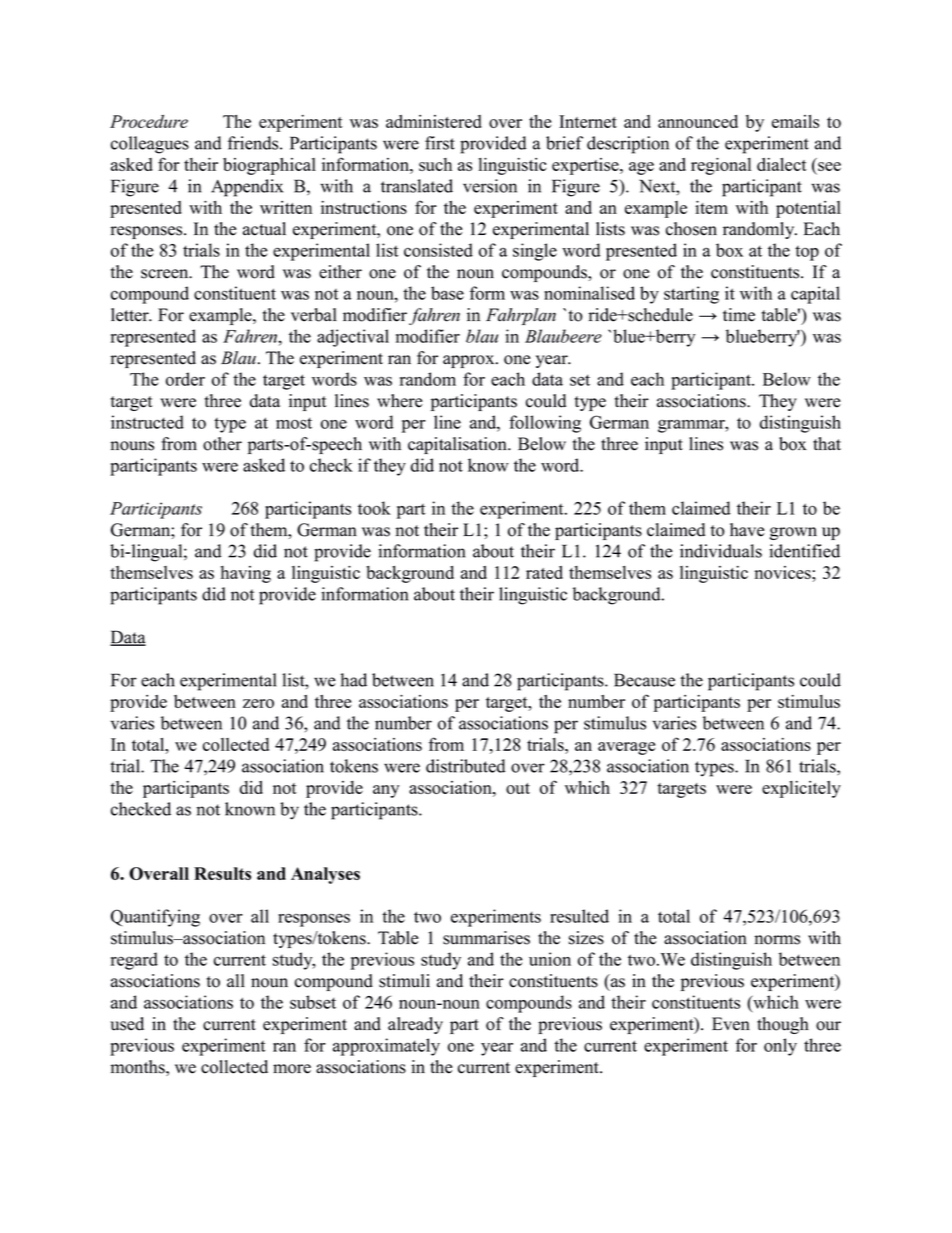 The width and height of the image is (952, 1233). I want to click on already, so click(415, 1025).
